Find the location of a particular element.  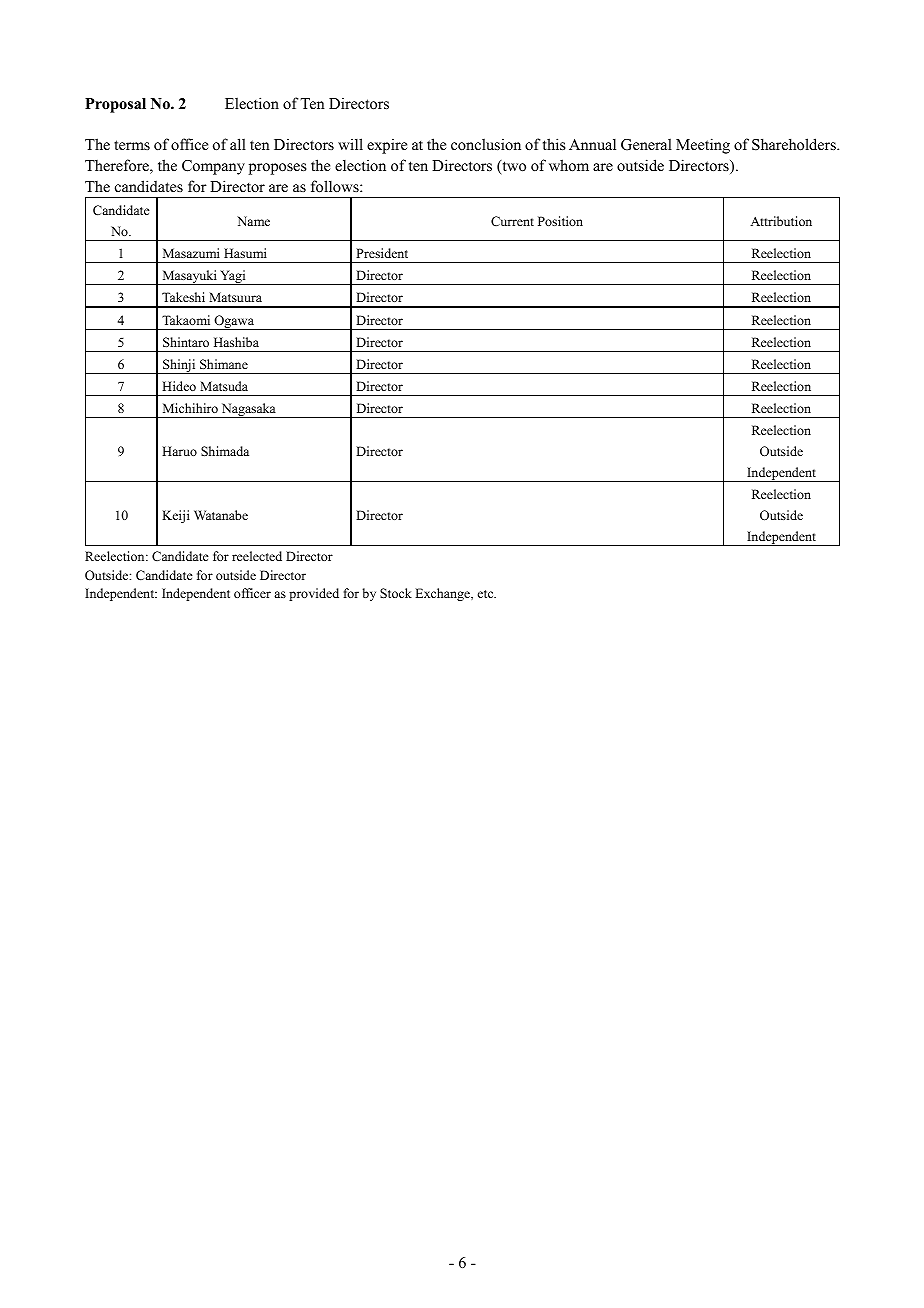

Meeting is located at coordinates (703, 146).
